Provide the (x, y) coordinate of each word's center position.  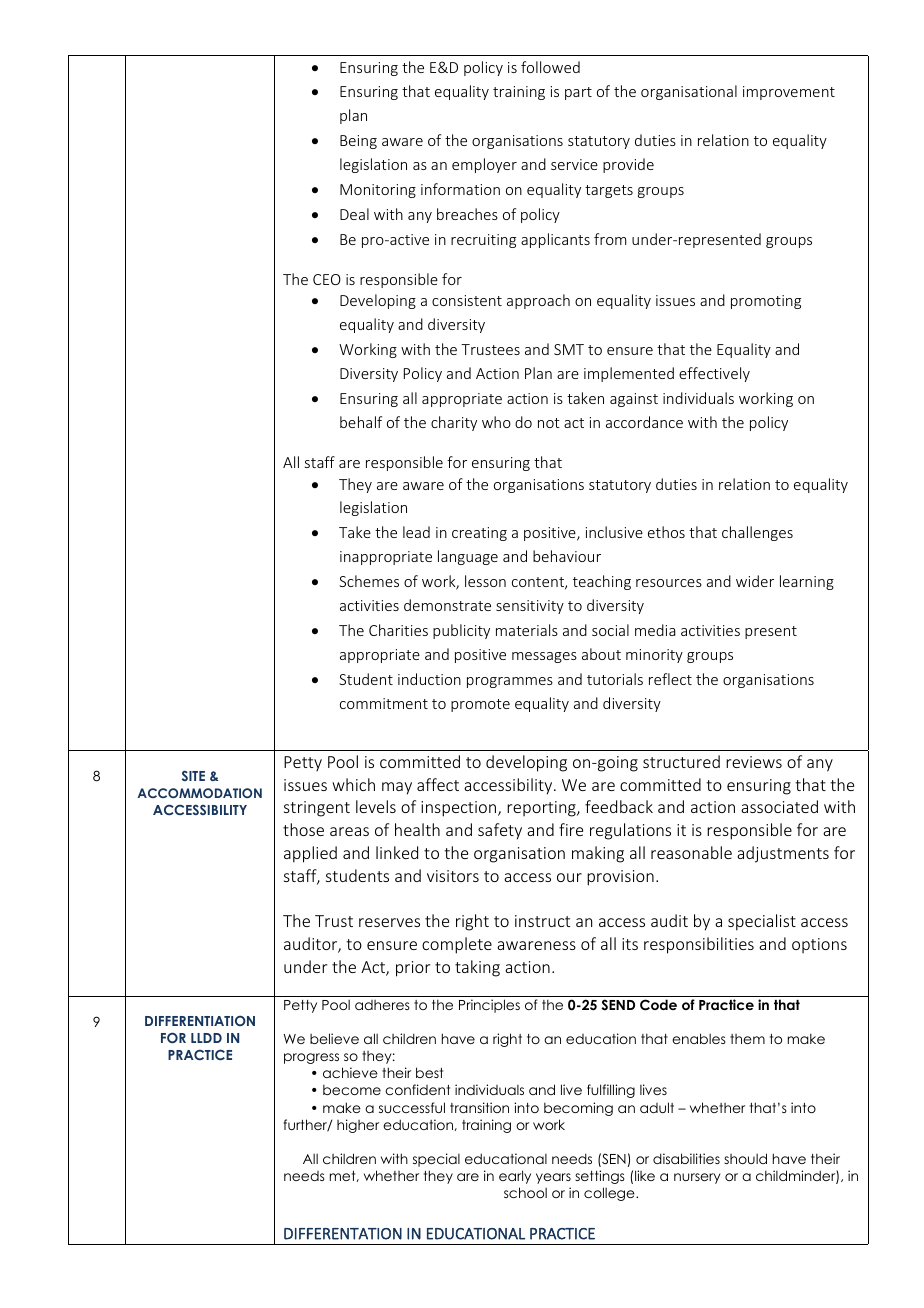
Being (358, 142)
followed (550, 67)
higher (358, 1126)
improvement (789, 93)
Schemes (369, 581)
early (515, 1177)
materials (527, 630)
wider (755, 581)
